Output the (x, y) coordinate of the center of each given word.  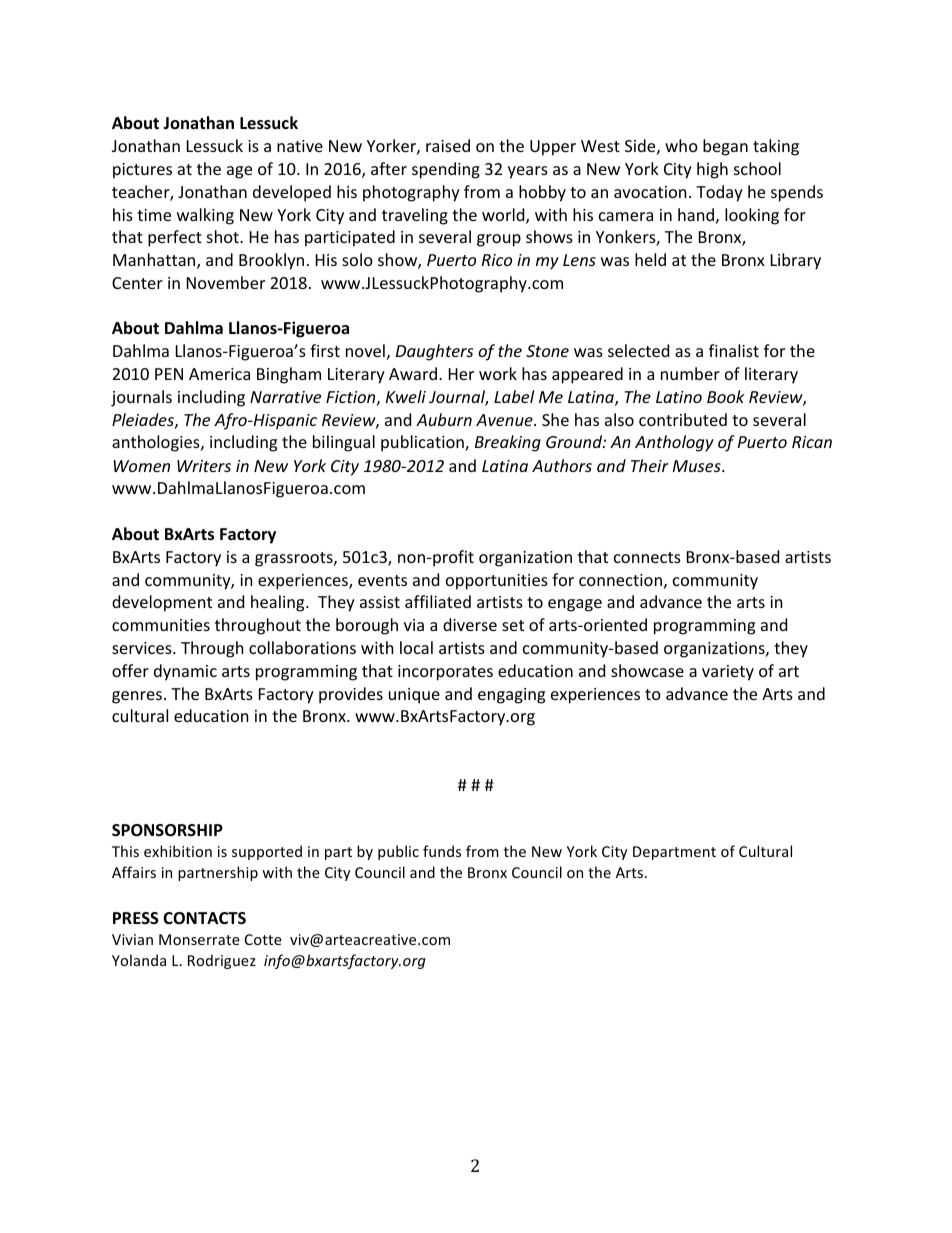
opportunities (497, 582)
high (712, 170)
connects (647, 557)
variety (728, 673)
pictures (142, 171)
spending (446, 170)
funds (442, 851)
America (219, 374)
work (498, 373)
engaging (511, 696)
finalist (734, 350)
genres (138, 697)
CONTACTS (204, 918)
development (162, 603)
